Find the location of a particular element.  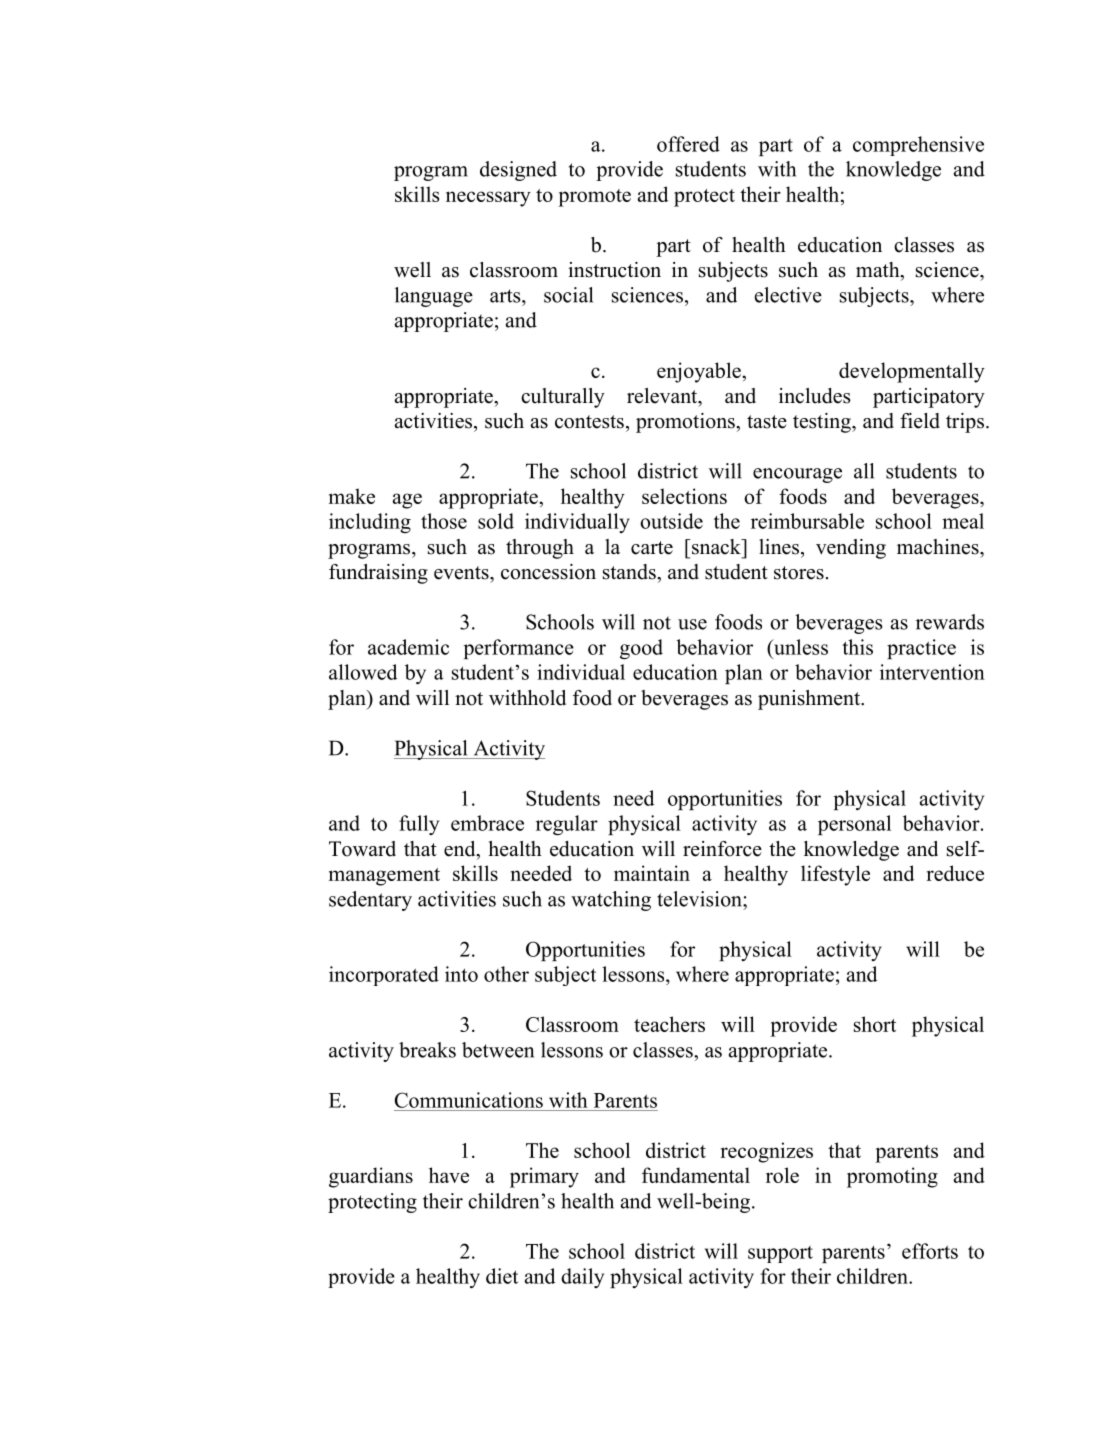

offered is located at coordinates (688, 144).
